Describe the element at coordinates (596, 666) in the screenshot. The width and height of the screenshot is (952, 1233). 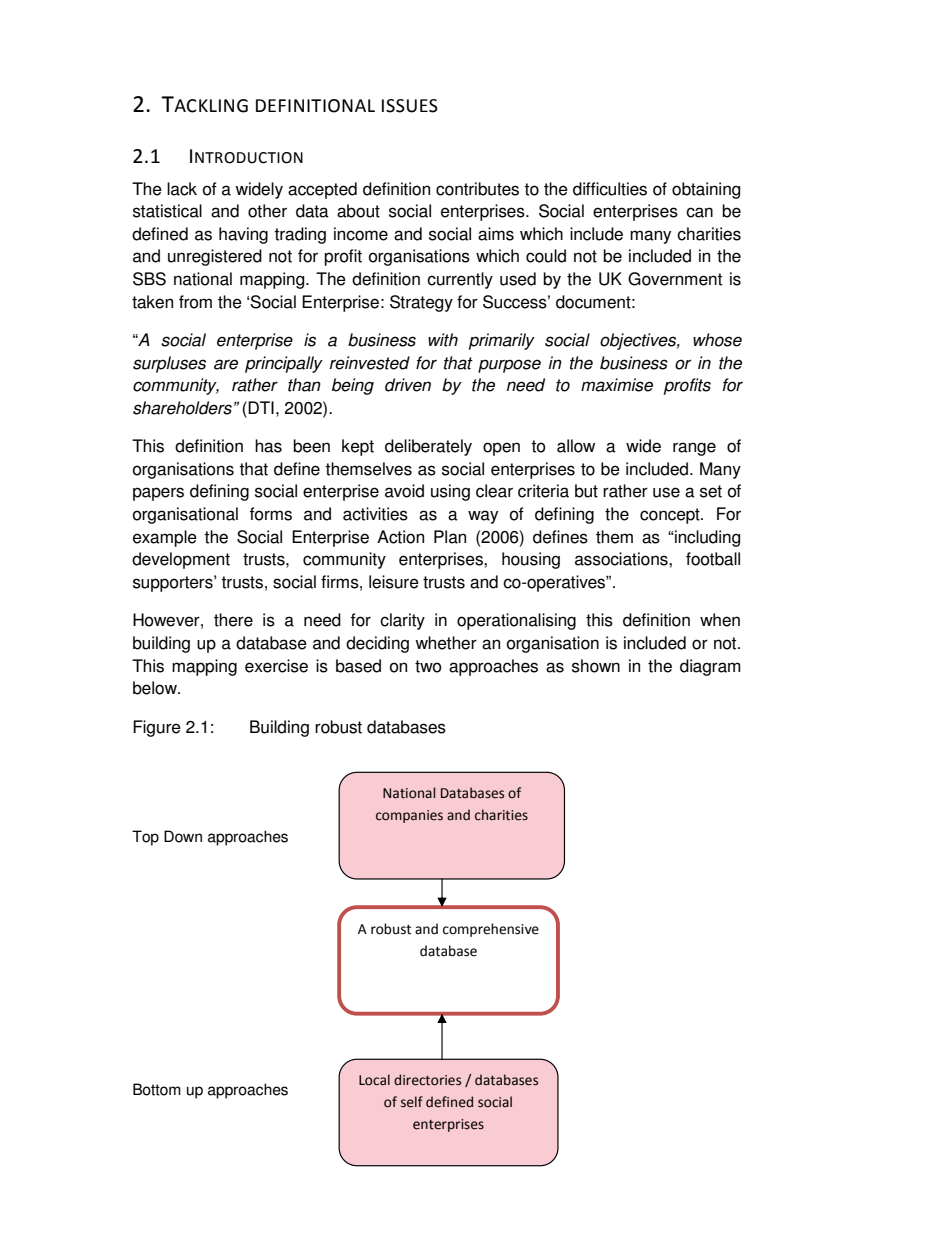
I see `shown` at that location.
